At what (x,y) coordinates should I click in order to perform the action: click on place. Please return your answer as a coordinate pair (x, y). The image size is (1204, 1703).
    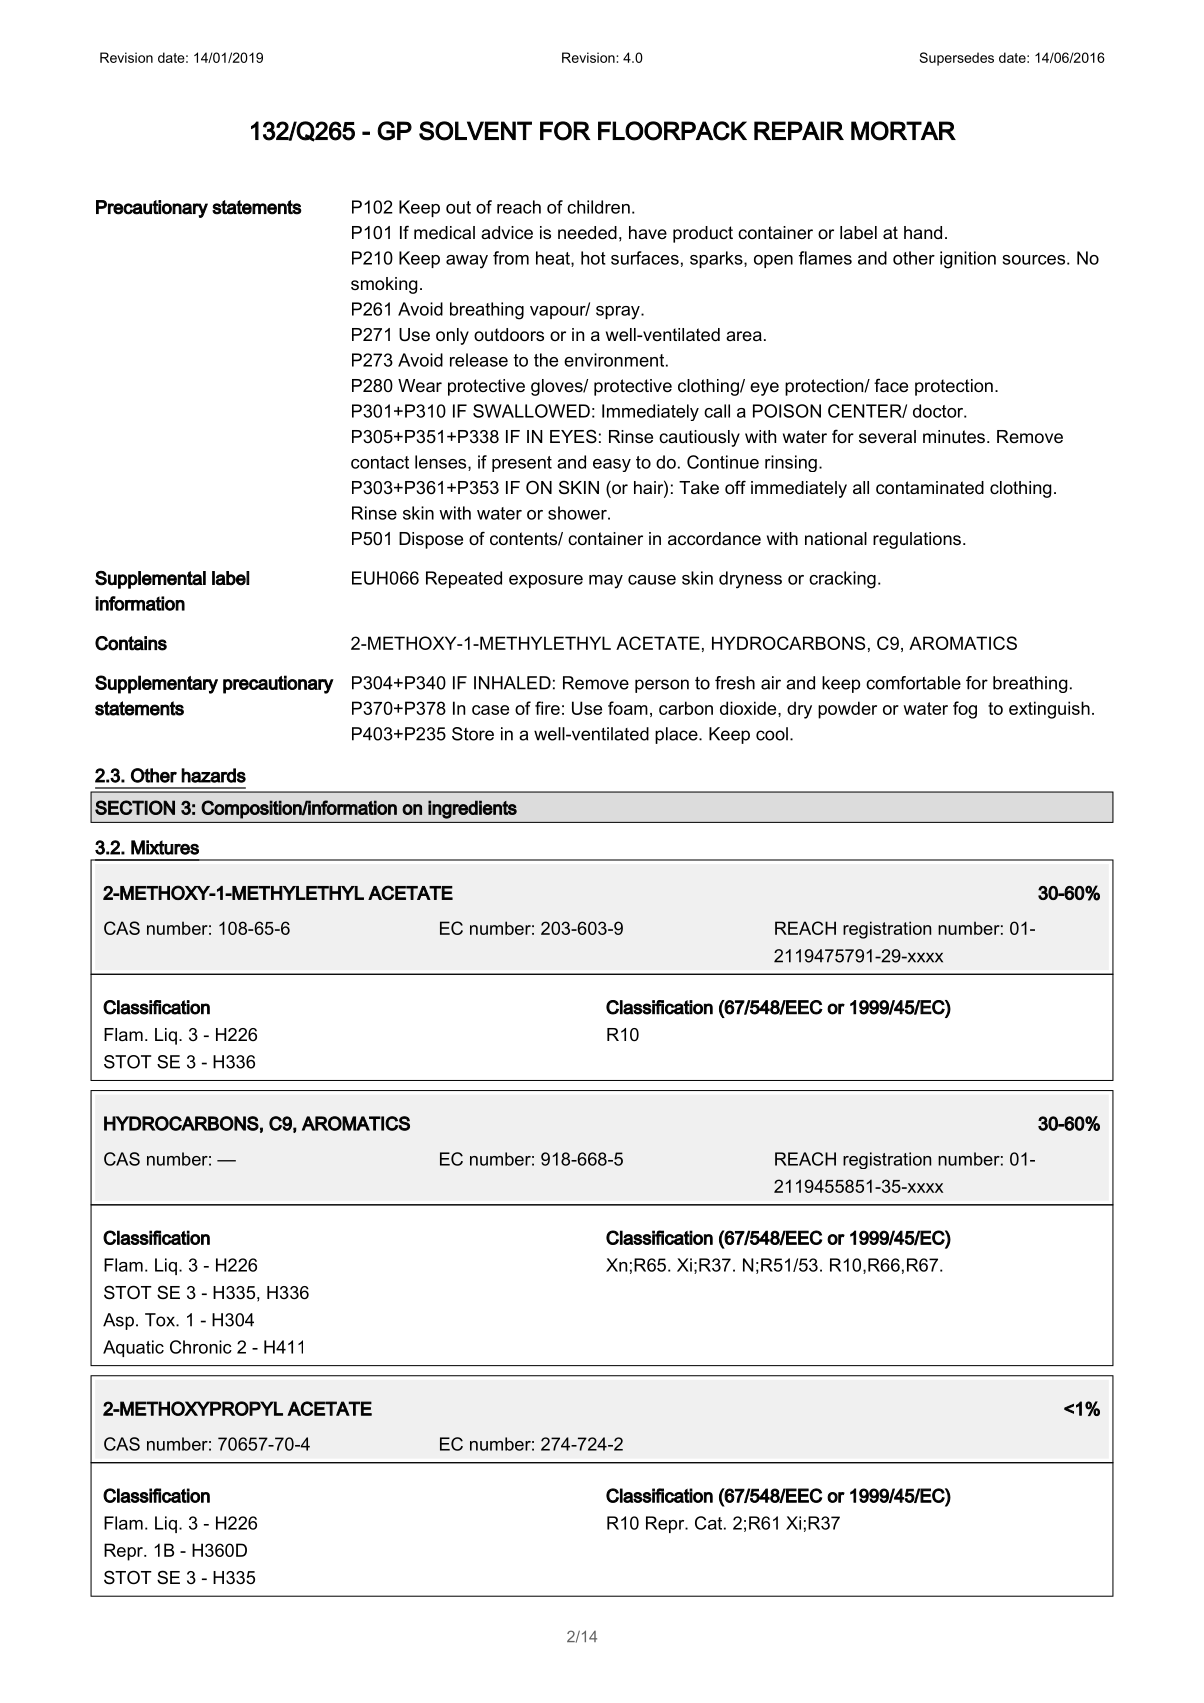
    Looking at the image, I should click on (677, 735).
